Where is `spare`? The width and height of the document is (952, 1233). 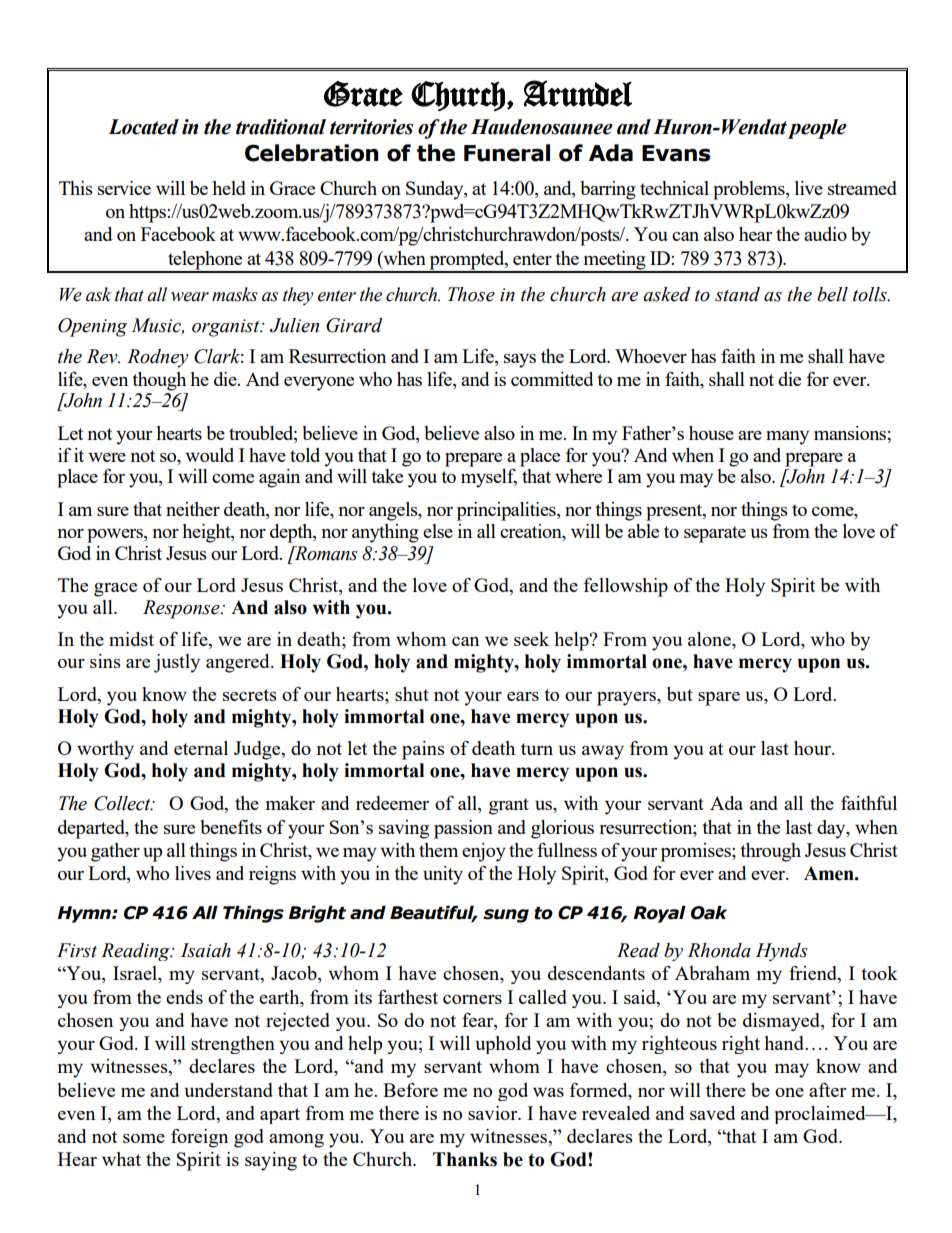
spare is located at coordinates (719, 699).
